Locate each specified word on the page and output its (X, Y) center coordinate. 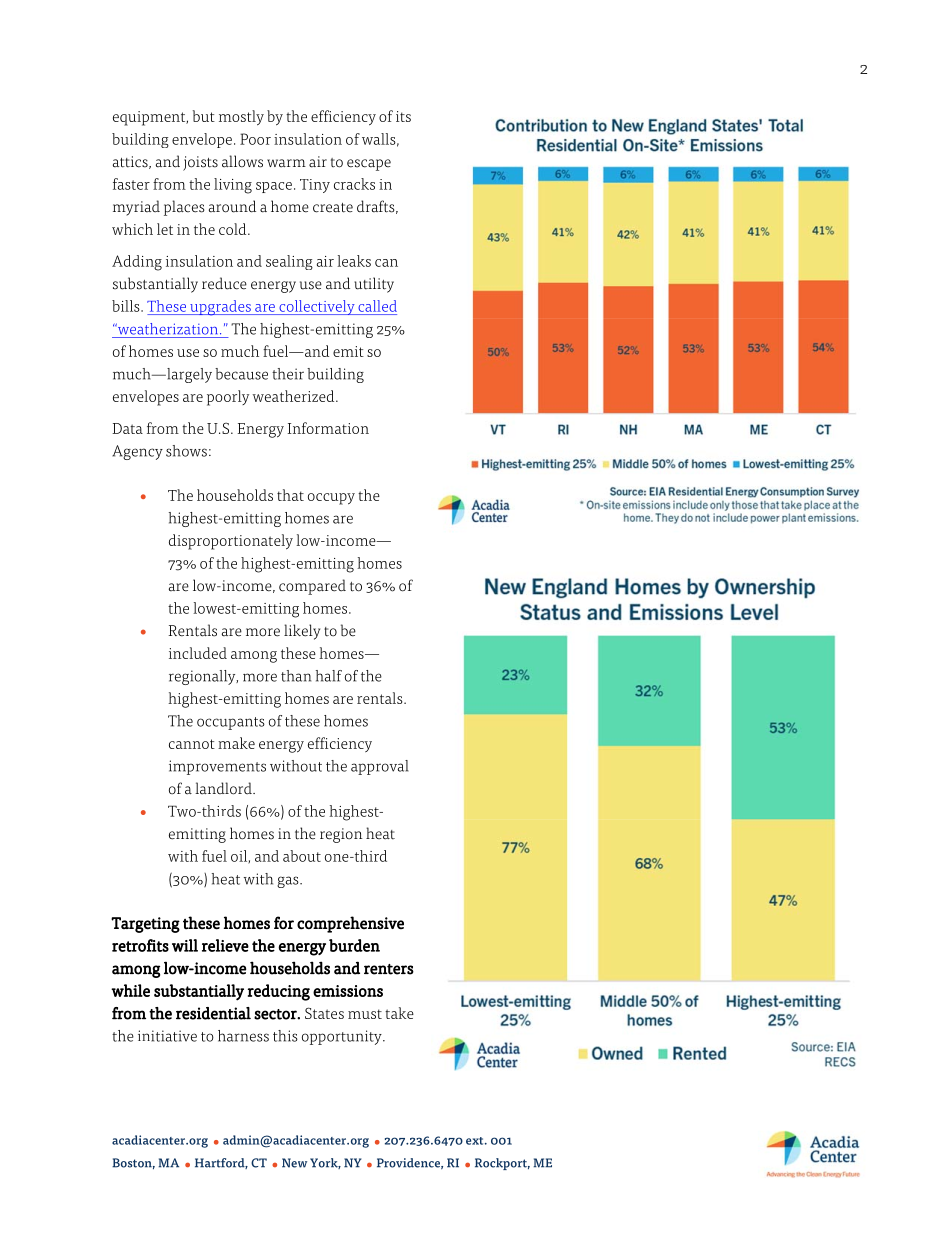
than (296, 676)
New (294, 1163)
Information (328, 428)
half (329, 676)
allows (242, 161)
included (198, 653)
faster (131, 184)
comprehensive (350, 924)
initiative (167, 1036)
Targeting (145, 925)
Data (127, 428)
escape (369, 165)
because (241, 374)
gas (289, 882)
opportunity (343, 1037)
